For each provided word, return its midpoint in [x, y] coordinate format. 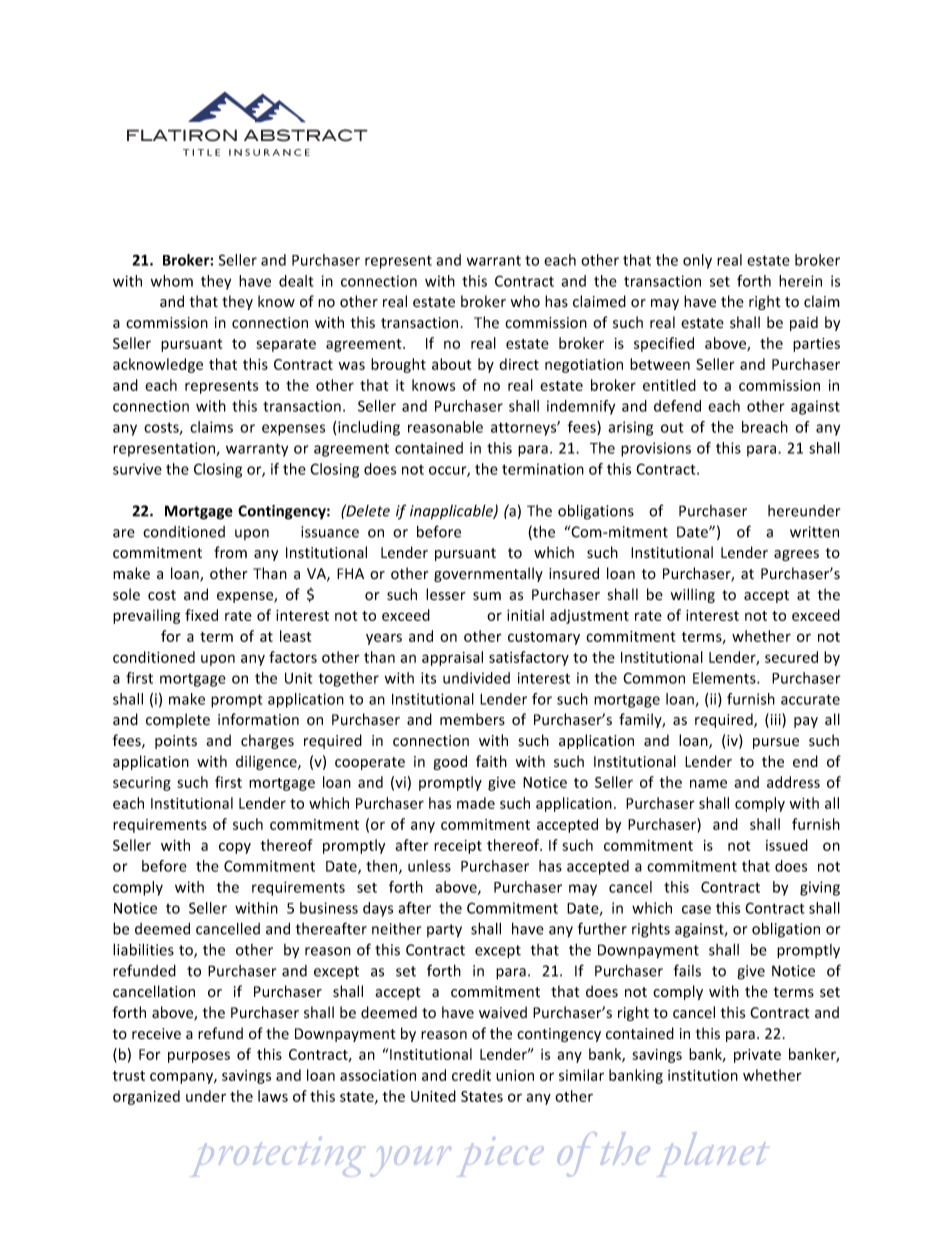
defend [677, 406]
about [452, 364]
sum [487, 596]
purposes [199, 1057]
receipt [458, 847]
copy [235, 848]
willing [693, 595]
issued [787, 845]
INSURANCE [269, 152]
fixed [201, 615]
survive [137, 469]
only [697, 261]
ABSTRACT [306, 135]
